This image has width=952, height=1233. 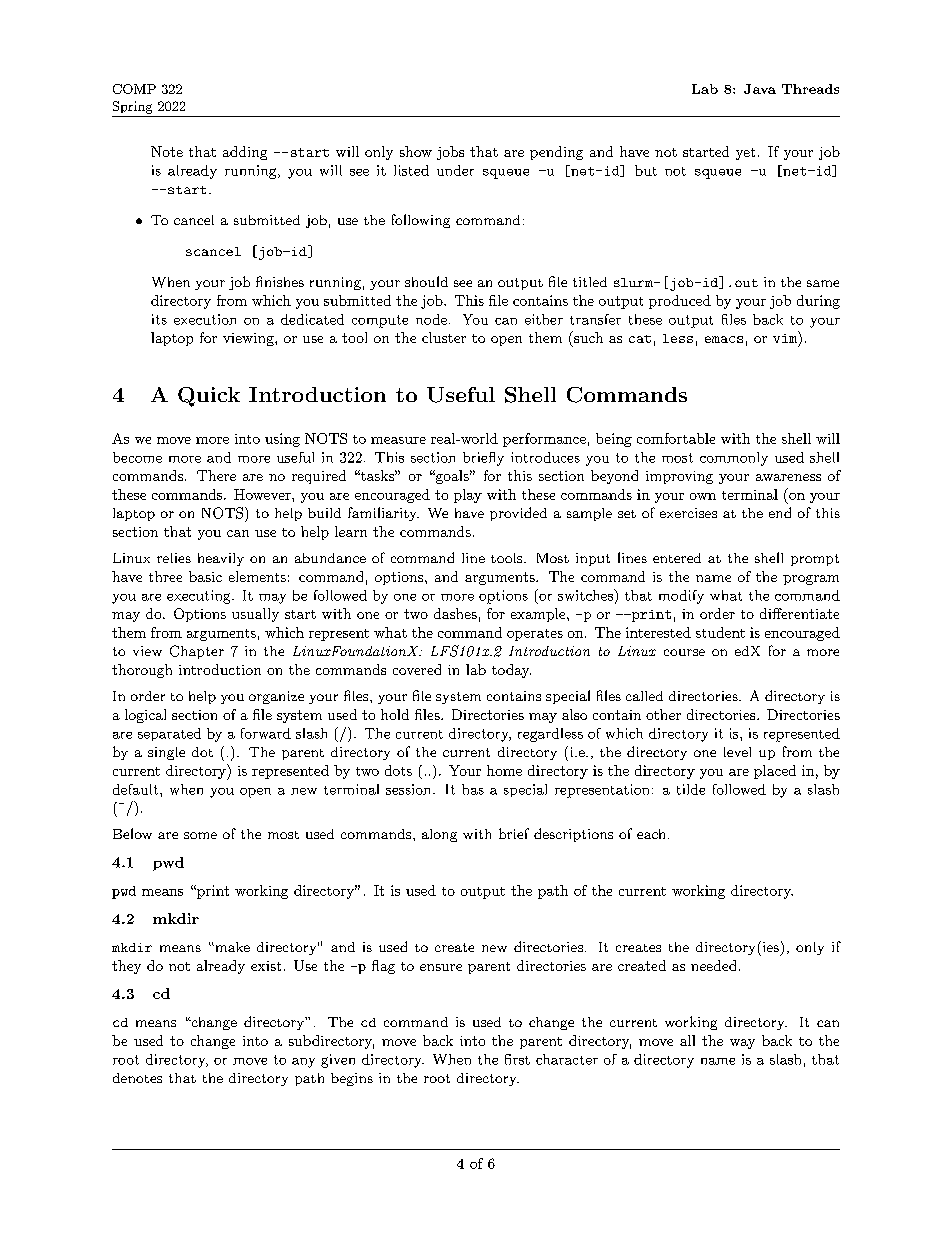 What do you see at coordinates (209, 397) in the image?
I see `Quick` at bounding box center [209, 397].
